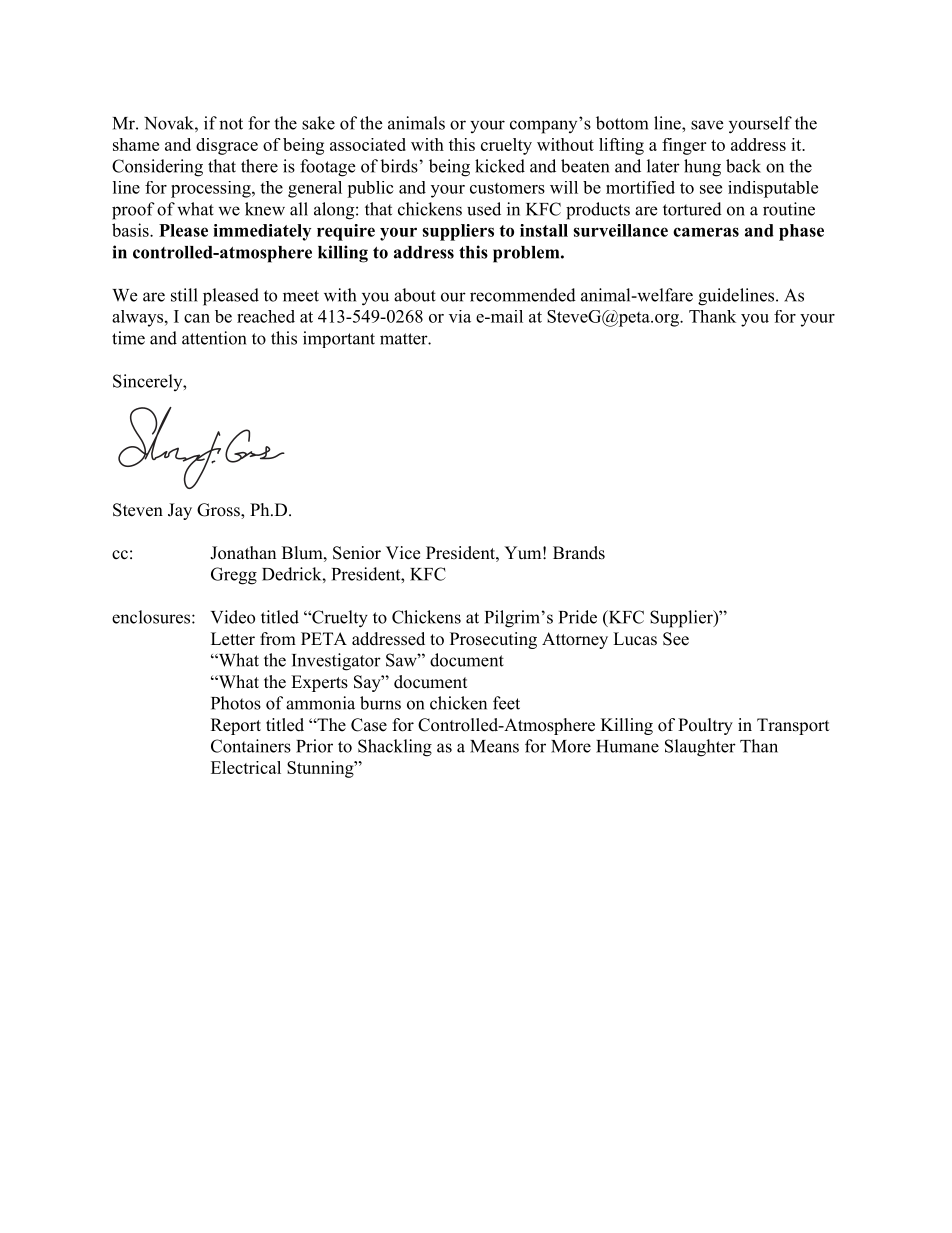 Image resolution: width=952 pixels, height=1233 pixels. What do you see at coordinates (684, 146) in the screenshot?
I see `finger` at bounding box center [684, 146].
